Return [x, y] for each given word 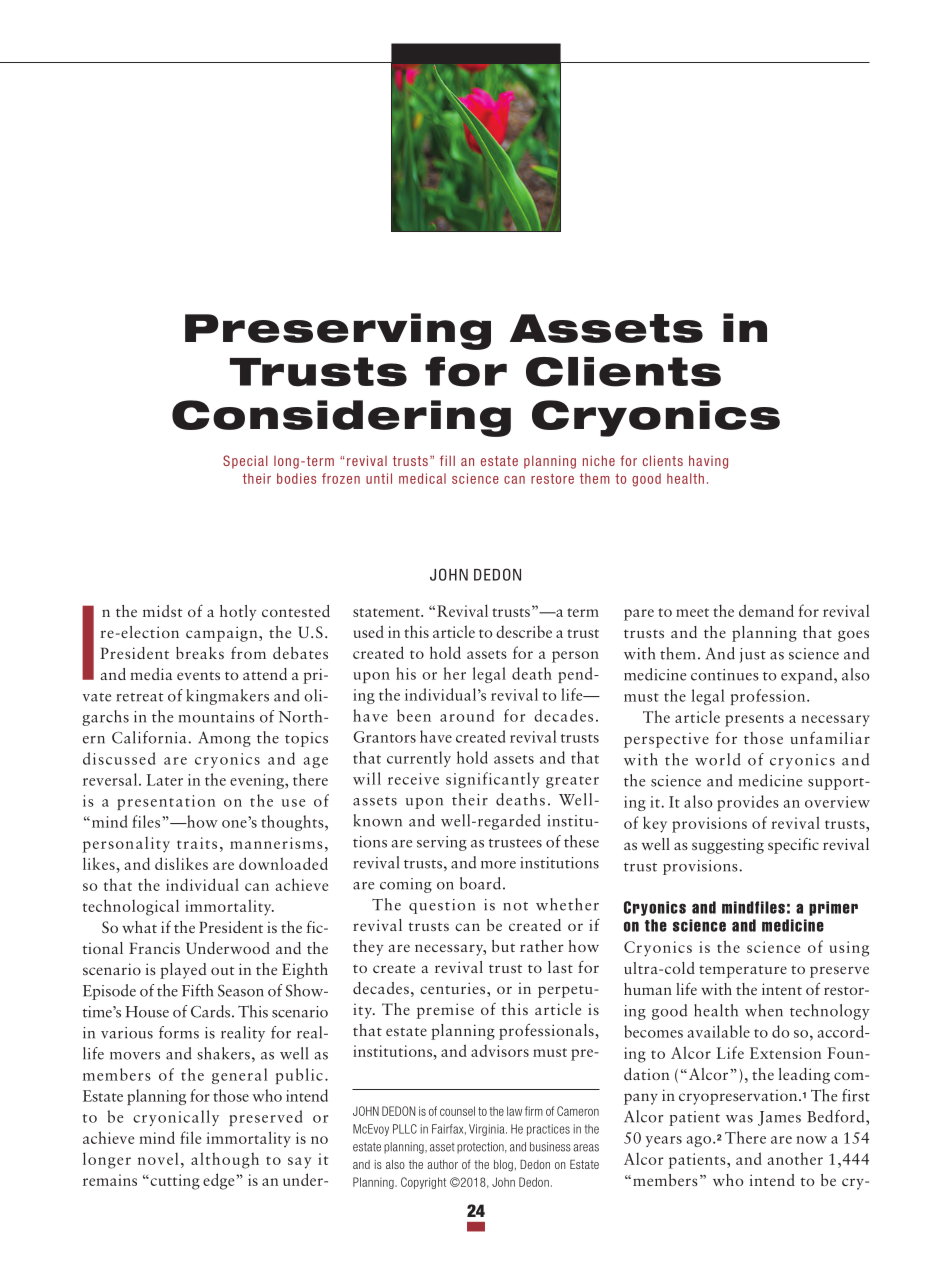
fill [447, 460]
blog [503, 1166]
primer [833, 908]
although [225, 1160]
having [708, 462]
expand [808, 676]
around [467, 715]
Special [245, 462]
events [198, 675]
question [442, 906]
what [139, 927]
